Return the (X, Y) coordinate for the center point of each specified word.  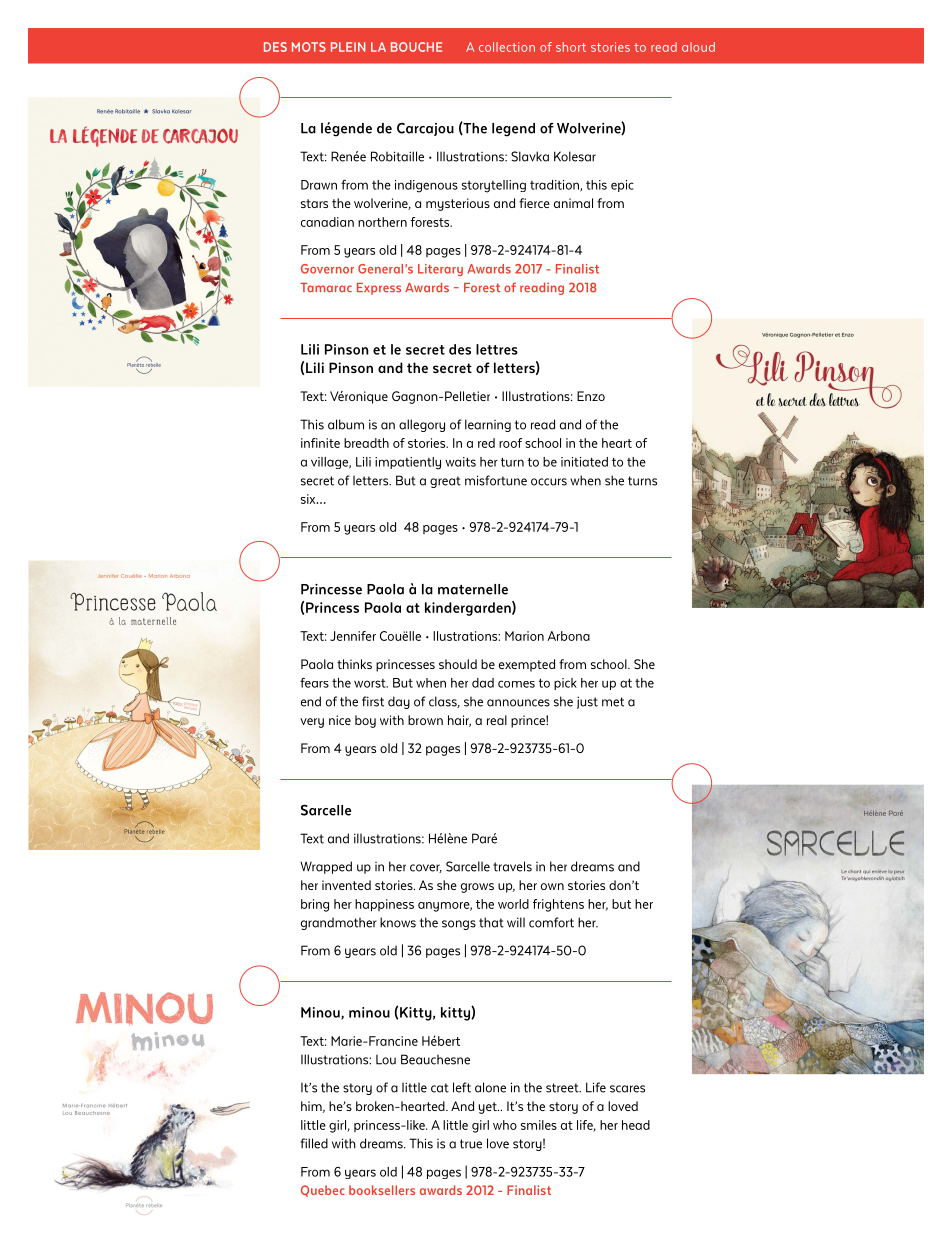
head (636, 1125)
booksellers (382, 1190)
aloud (698, 47)
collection (507, 47)
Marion (524, 636)
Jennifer (353, 636)
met (613, 702)
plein (348, 47)
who (505, 1125)
